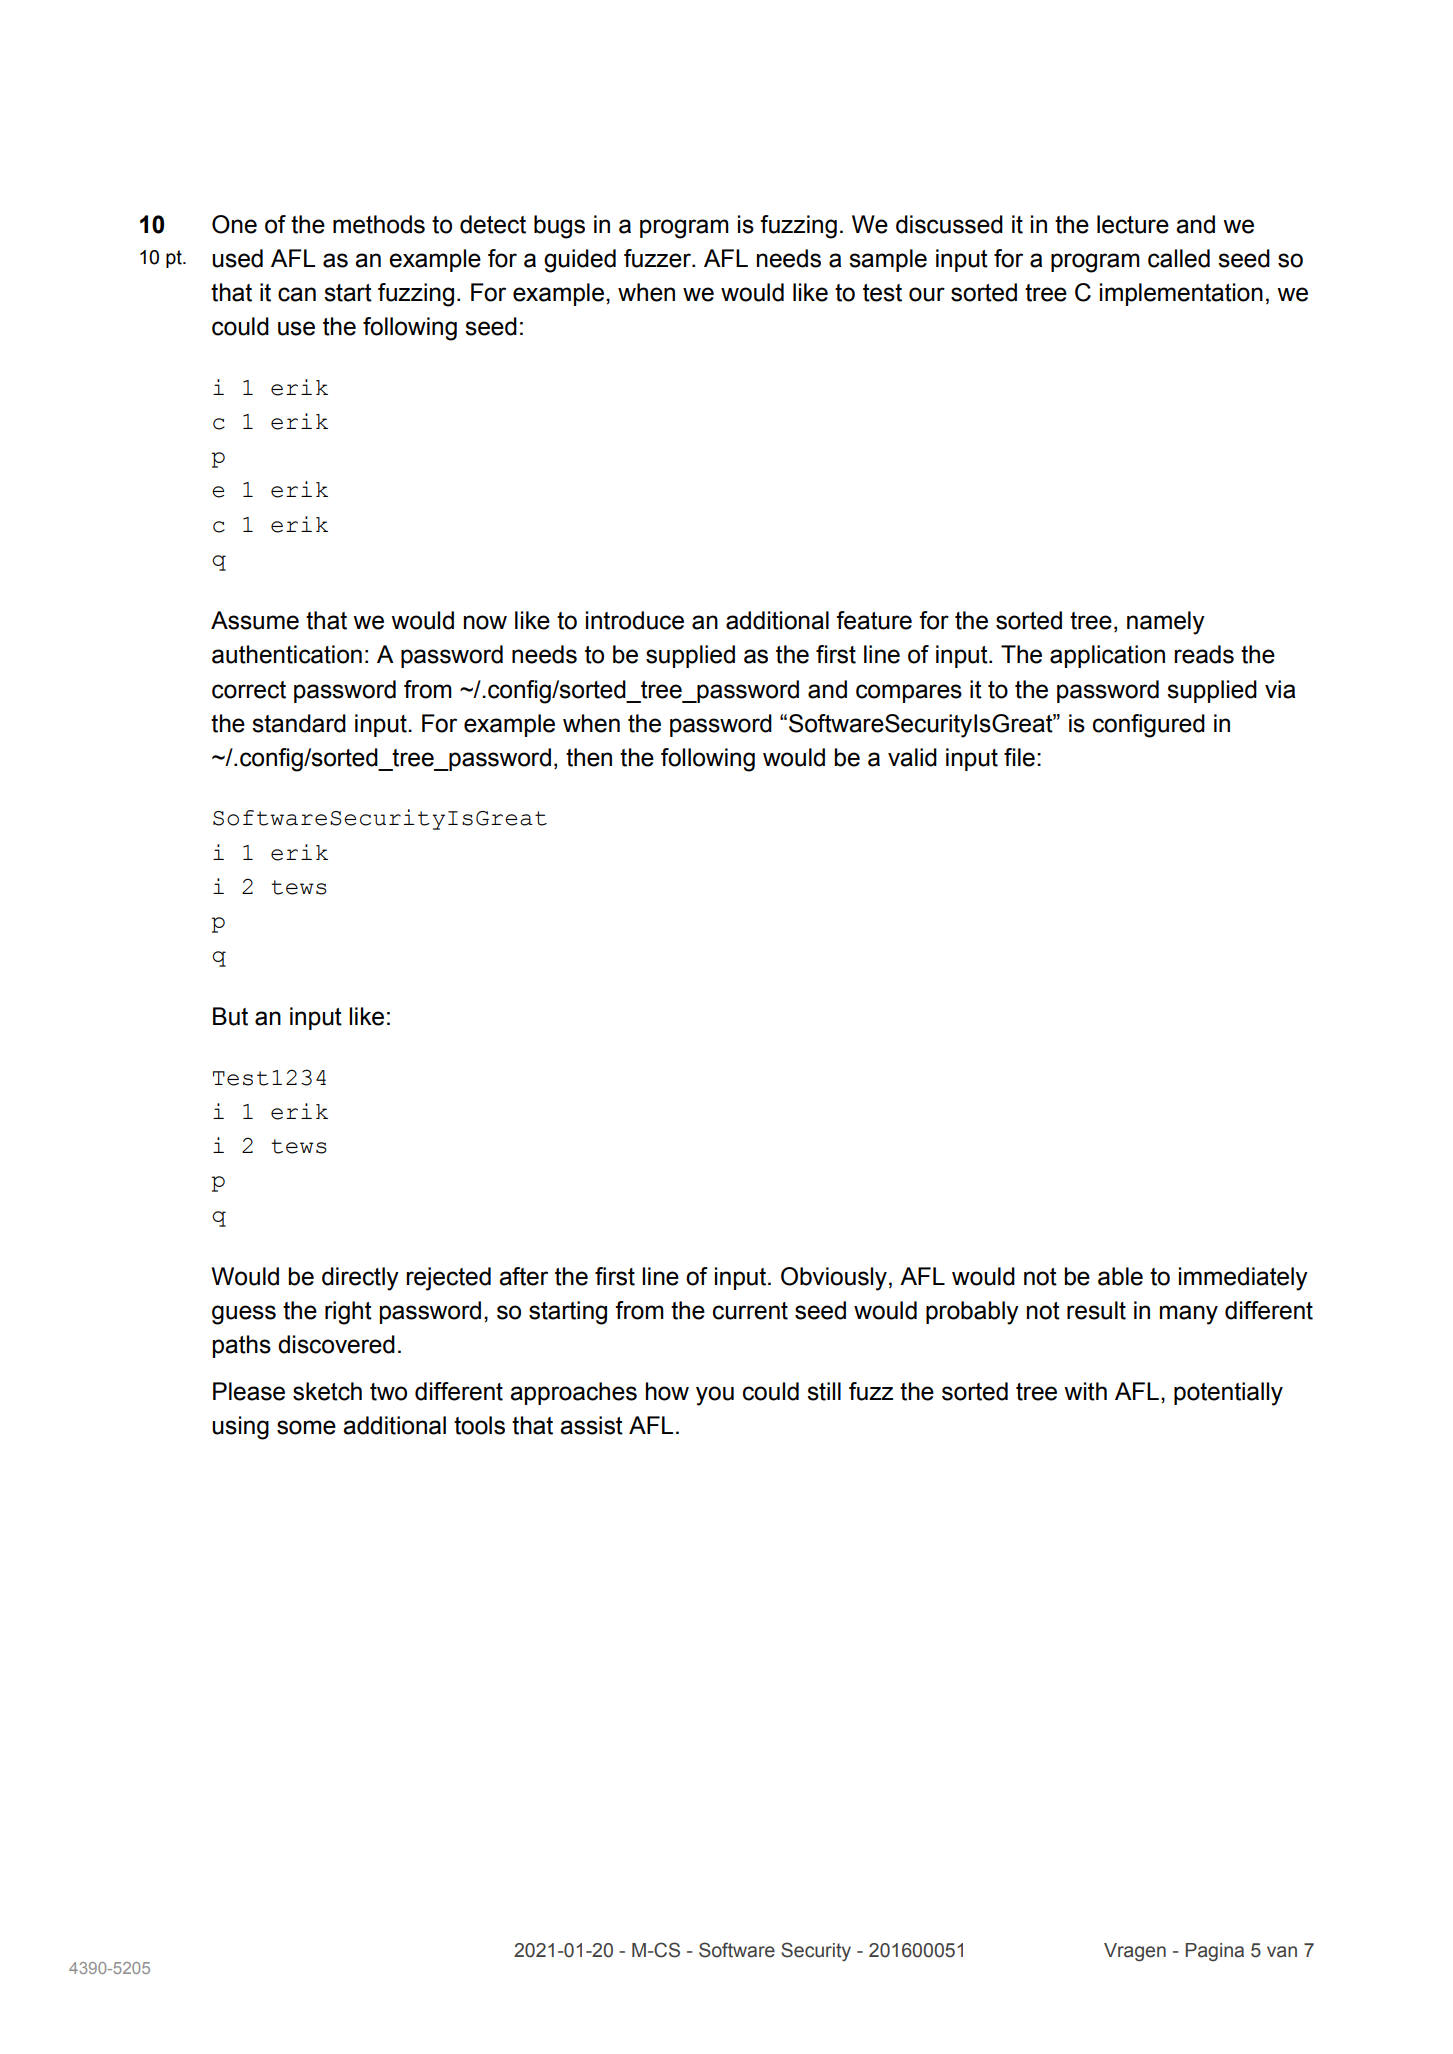  What do you see at coordinates (306, 1427) in the document?
I see `some` at bounding box center [306, 1427].
